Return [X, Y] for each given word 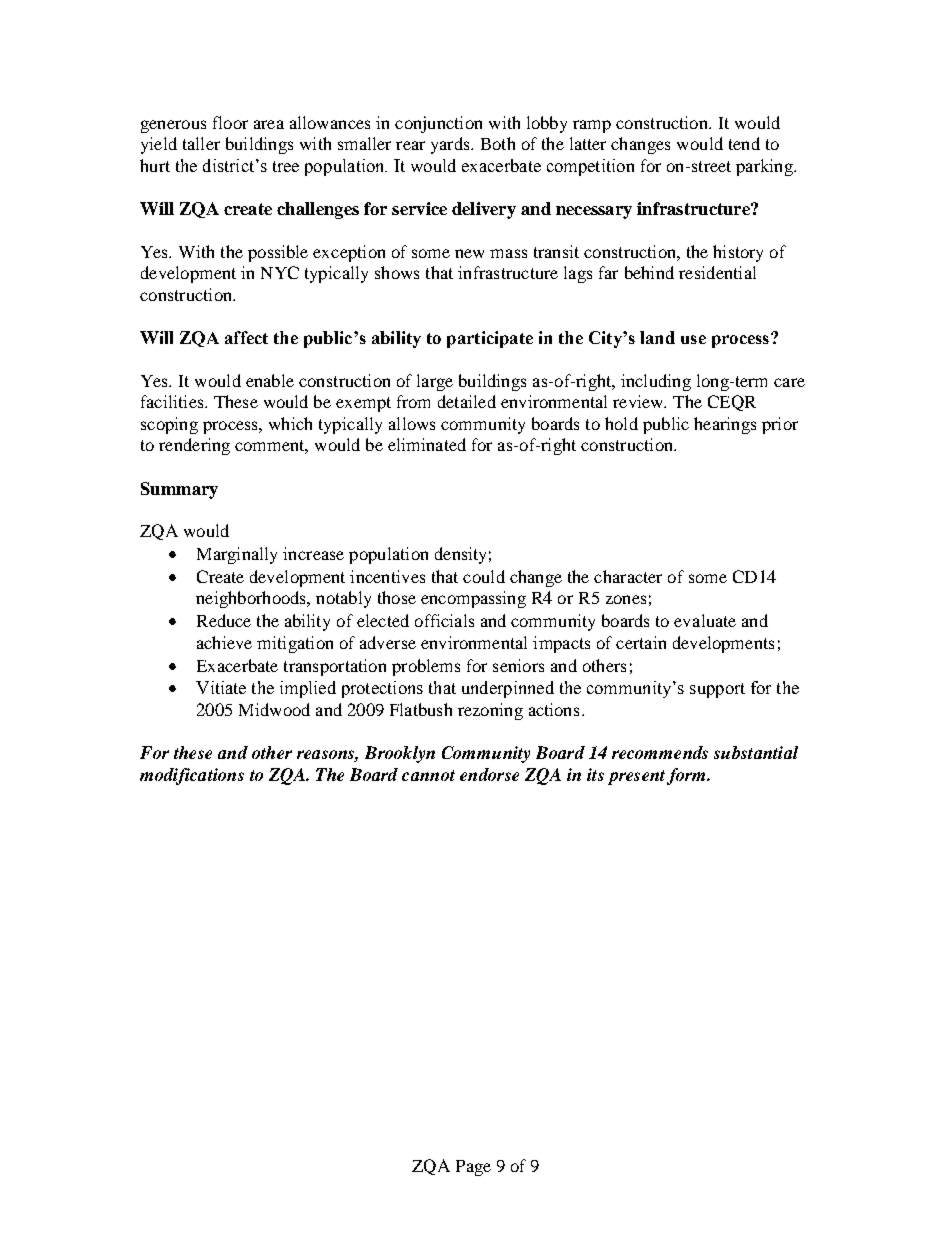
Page [473, 1168]
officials [444, 620]
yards [451, 145]
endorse [489, 774]
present [638, 777]
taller [201, 143]
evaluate [705, 620]
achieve [224, 642]
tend [744, 143]
